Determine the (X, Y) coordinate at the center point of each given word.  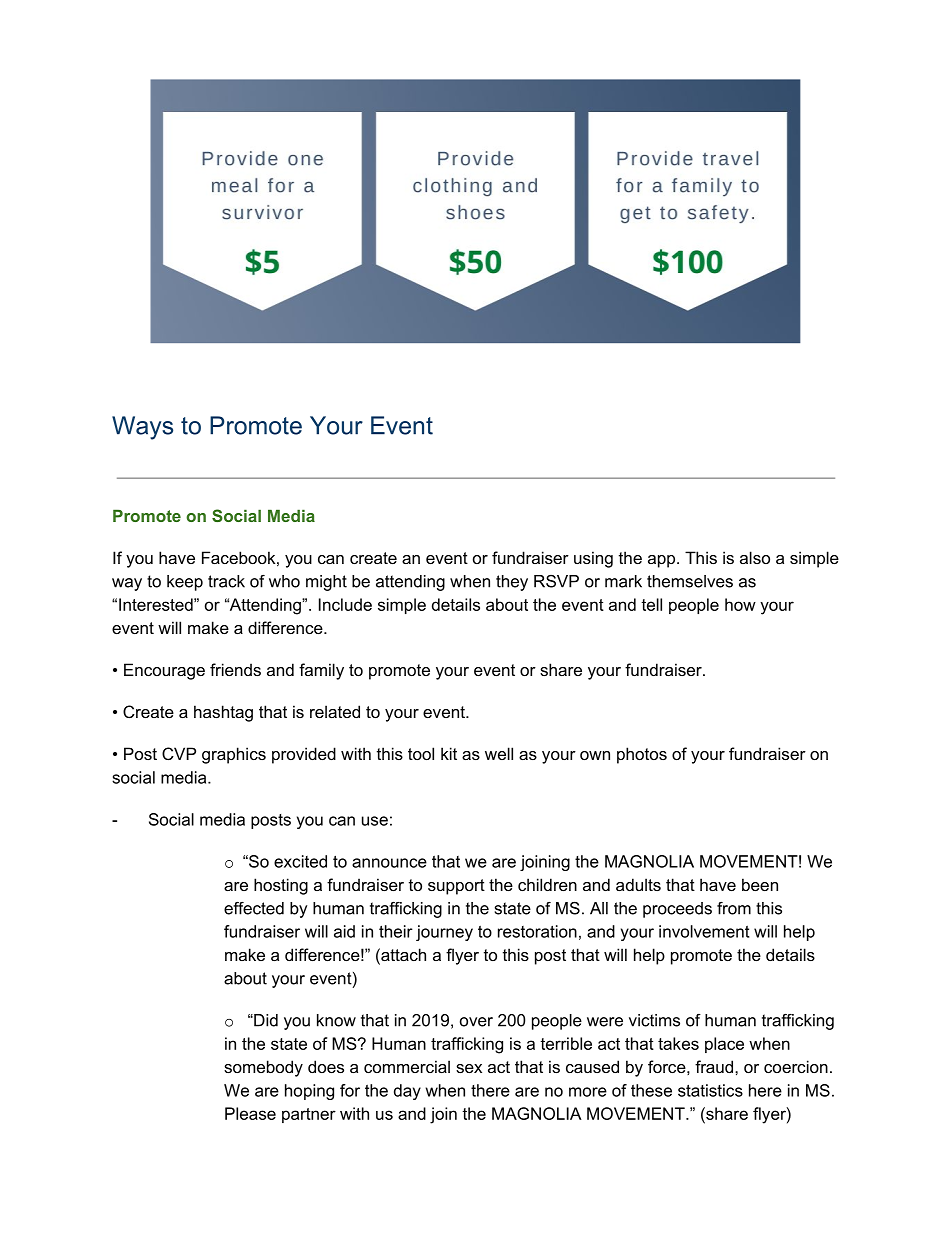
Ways (142, 428)
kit (449, 753)
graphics (234, 755)
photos (642, 755)
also (755, 557)
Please (250, 1113)
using (593, 559)
